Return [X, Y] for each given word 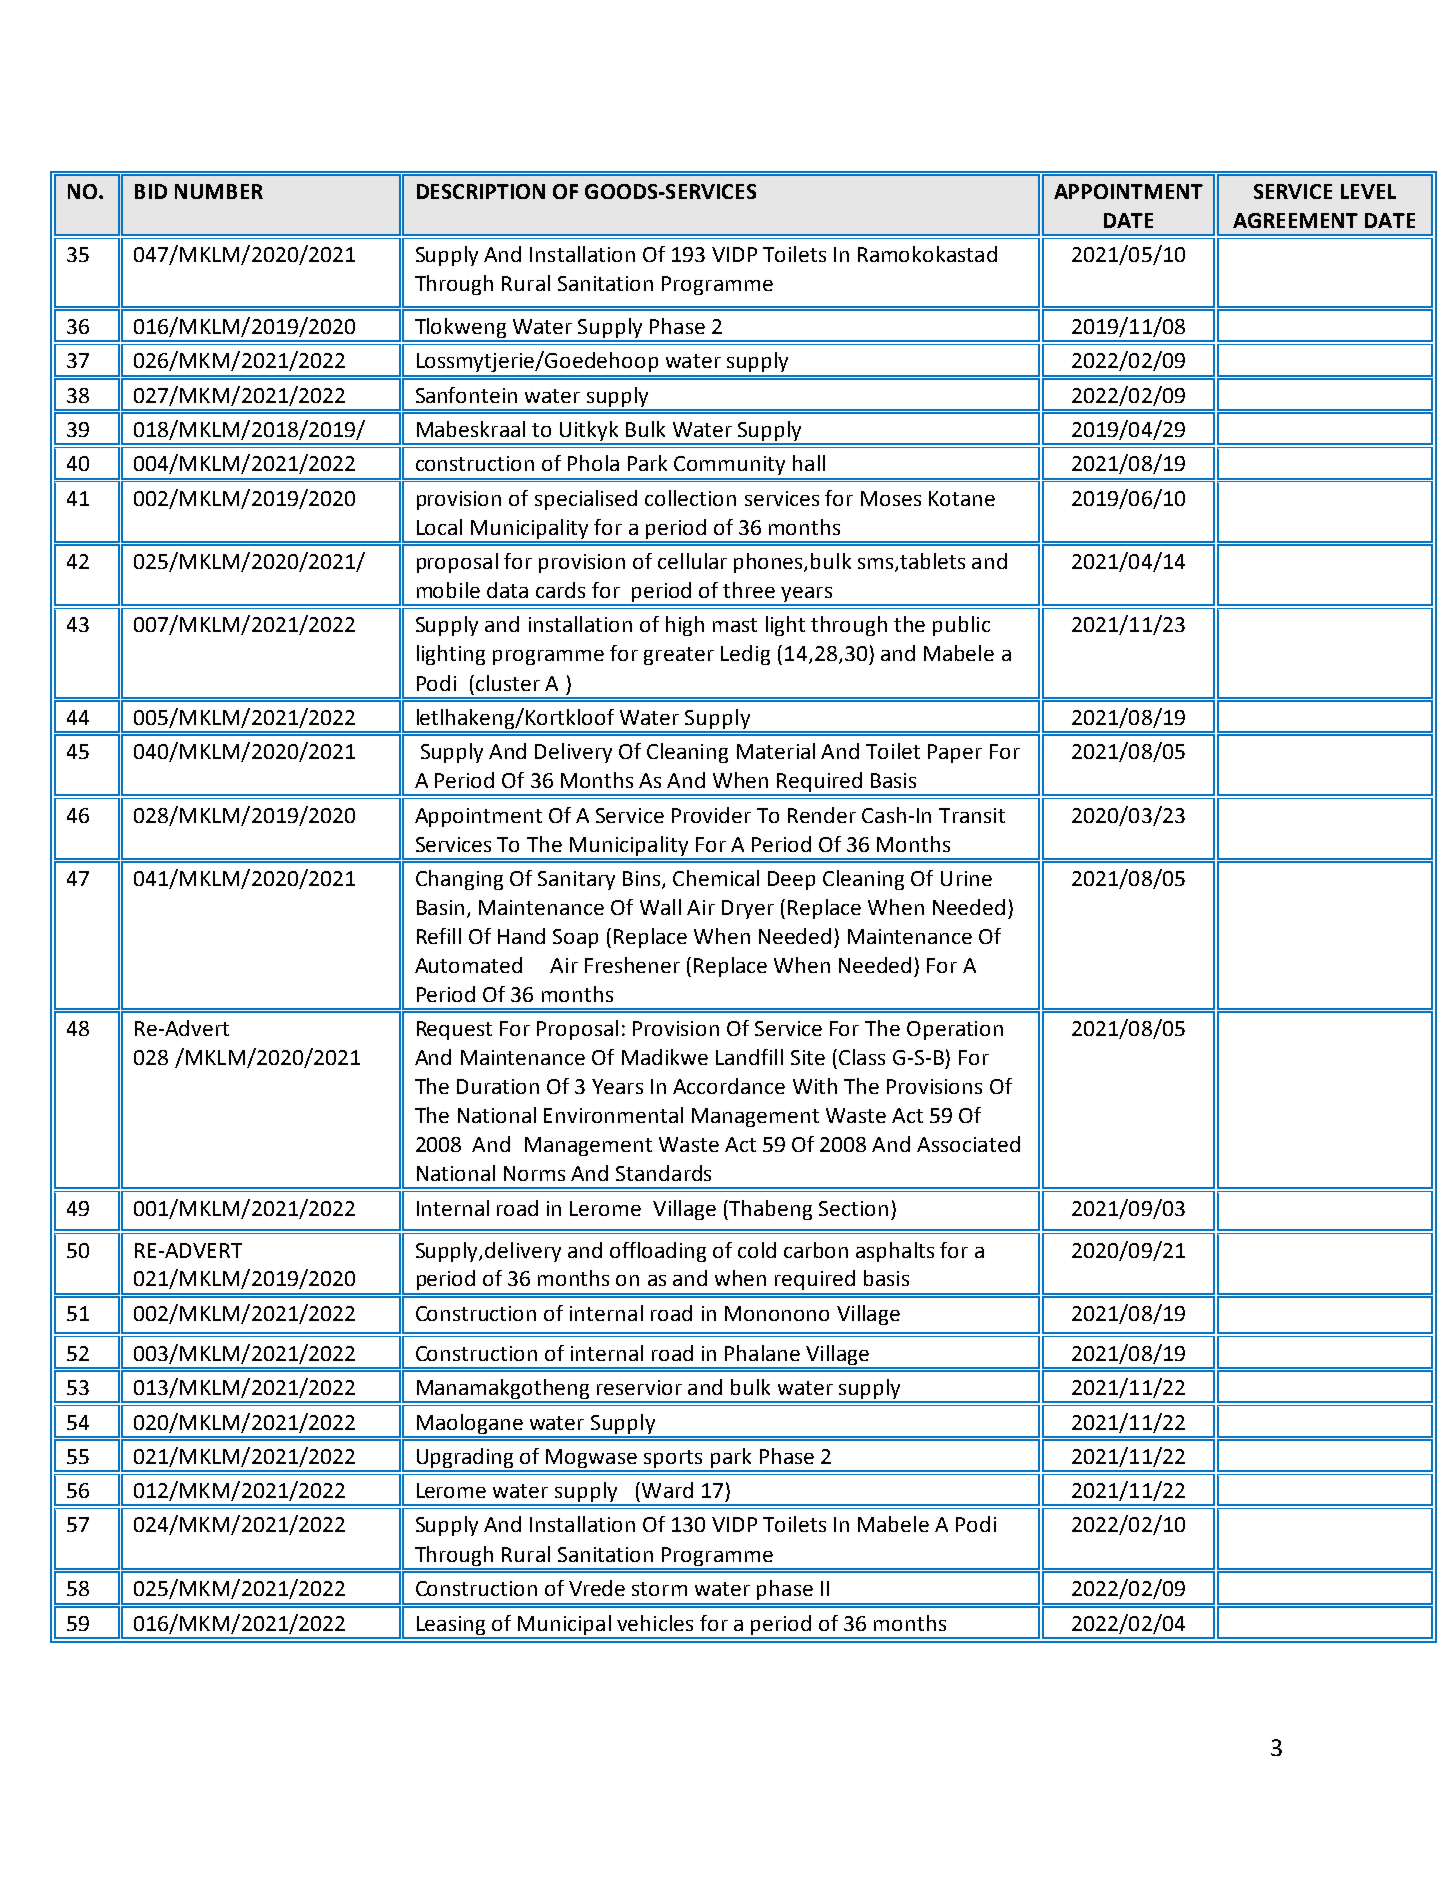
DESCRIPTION [481, 191]
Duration [498, 1086]
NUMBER [219, 191]
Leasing [451, 1627]
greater [679, 656]
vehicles [655, 1623]
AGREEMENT [1295, 220]
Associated [968, 1144]
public [961, 626]
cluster [508, 683]
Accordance [729, 1086]
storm [659, 1589]
